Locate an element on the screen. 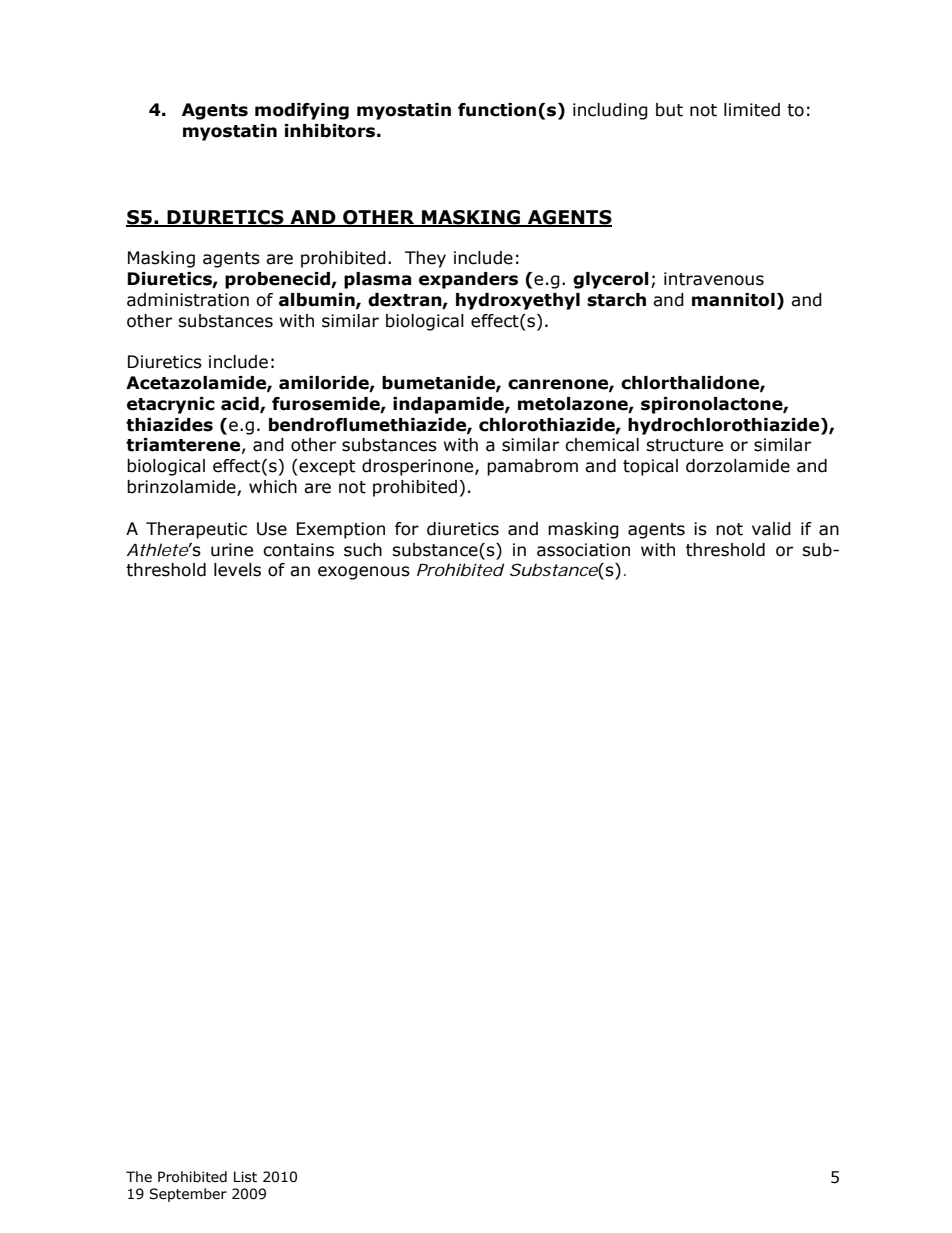  topical is located at coordinates (650, 467).
